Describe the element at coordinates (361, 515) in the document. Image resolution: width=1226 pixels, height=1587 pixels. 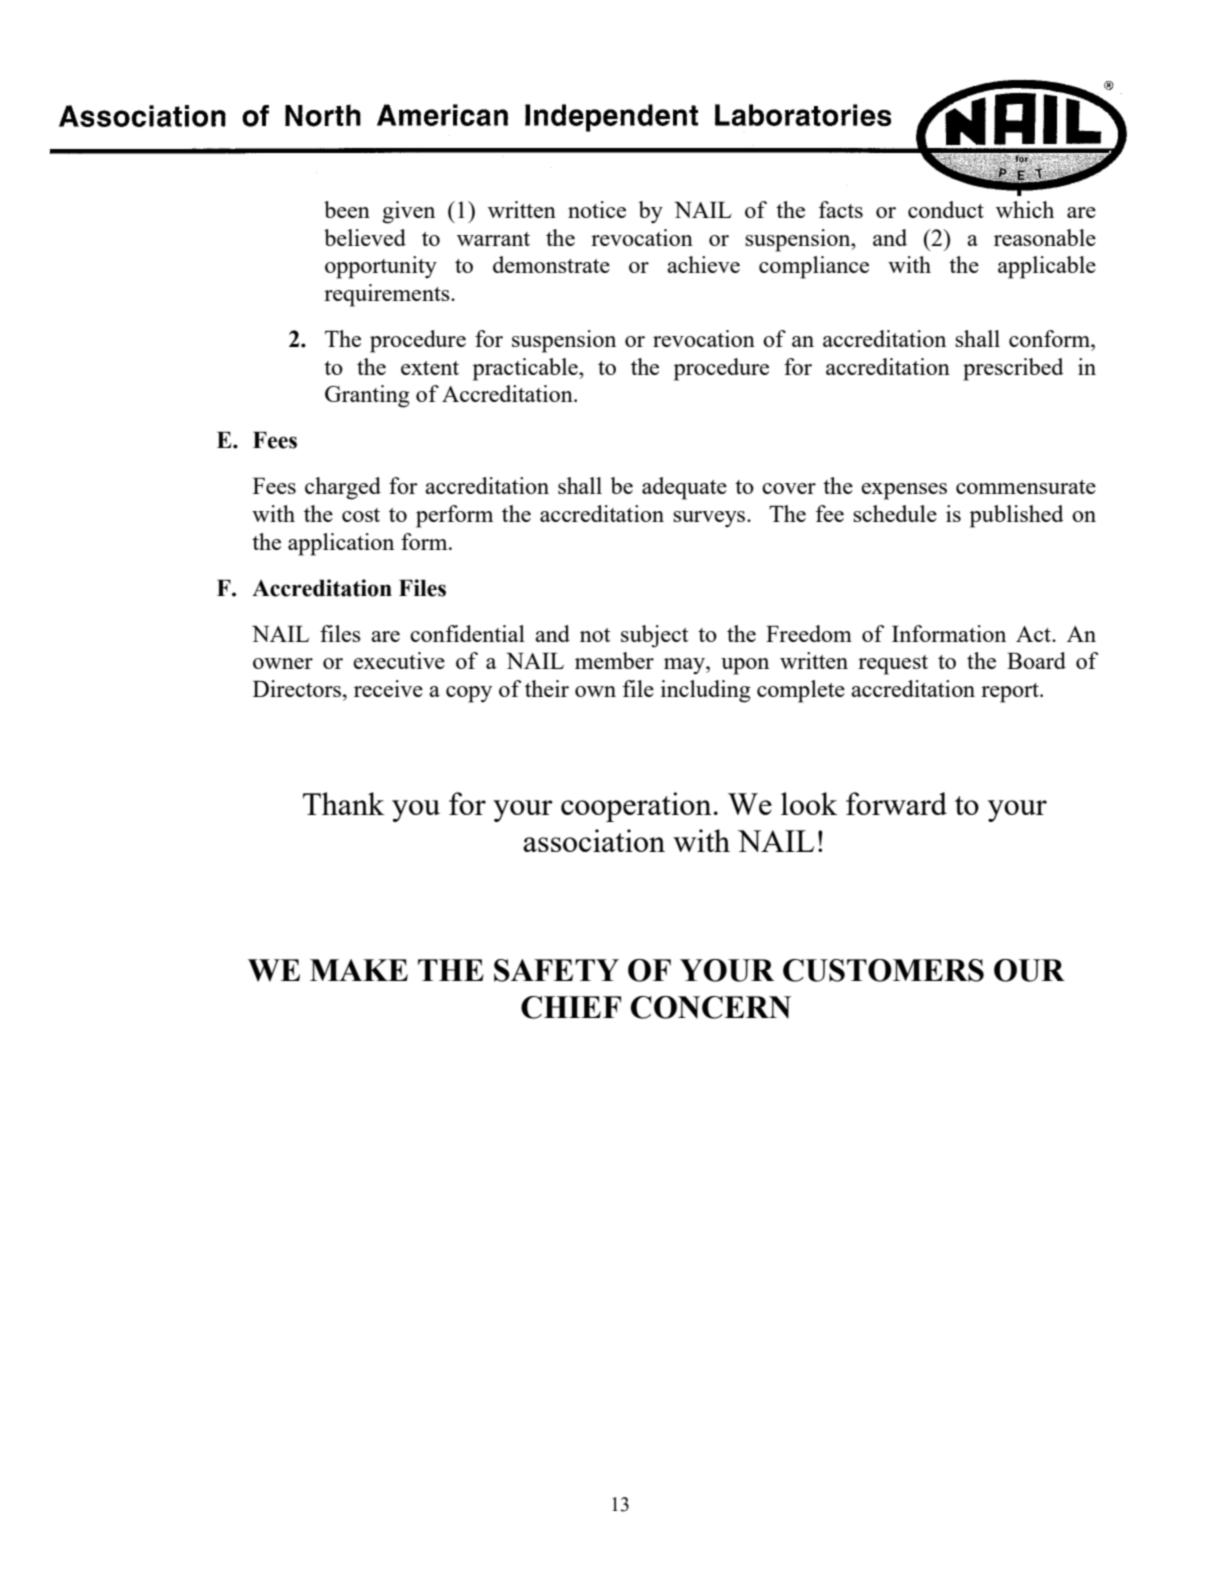
I see `cost` at that location.
